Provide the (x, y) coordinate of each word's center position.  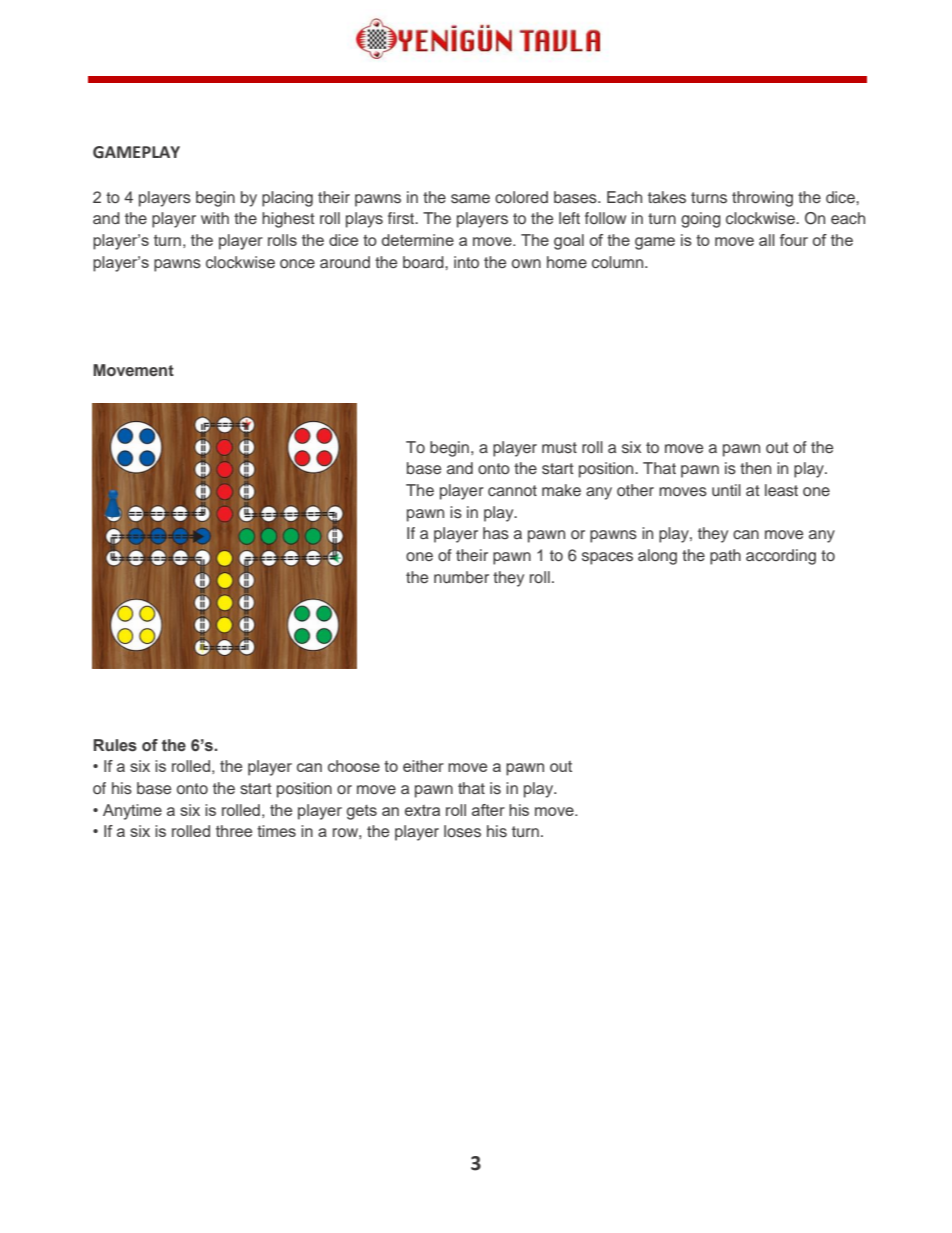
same (470, 199)
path (725, 557)
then (755, 468)
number (461, 577)
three (234, 831)
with (215, 218)
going (701, 220)
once (297, 264)
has (496, 533)
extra (422, 810)
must (559, 448)
